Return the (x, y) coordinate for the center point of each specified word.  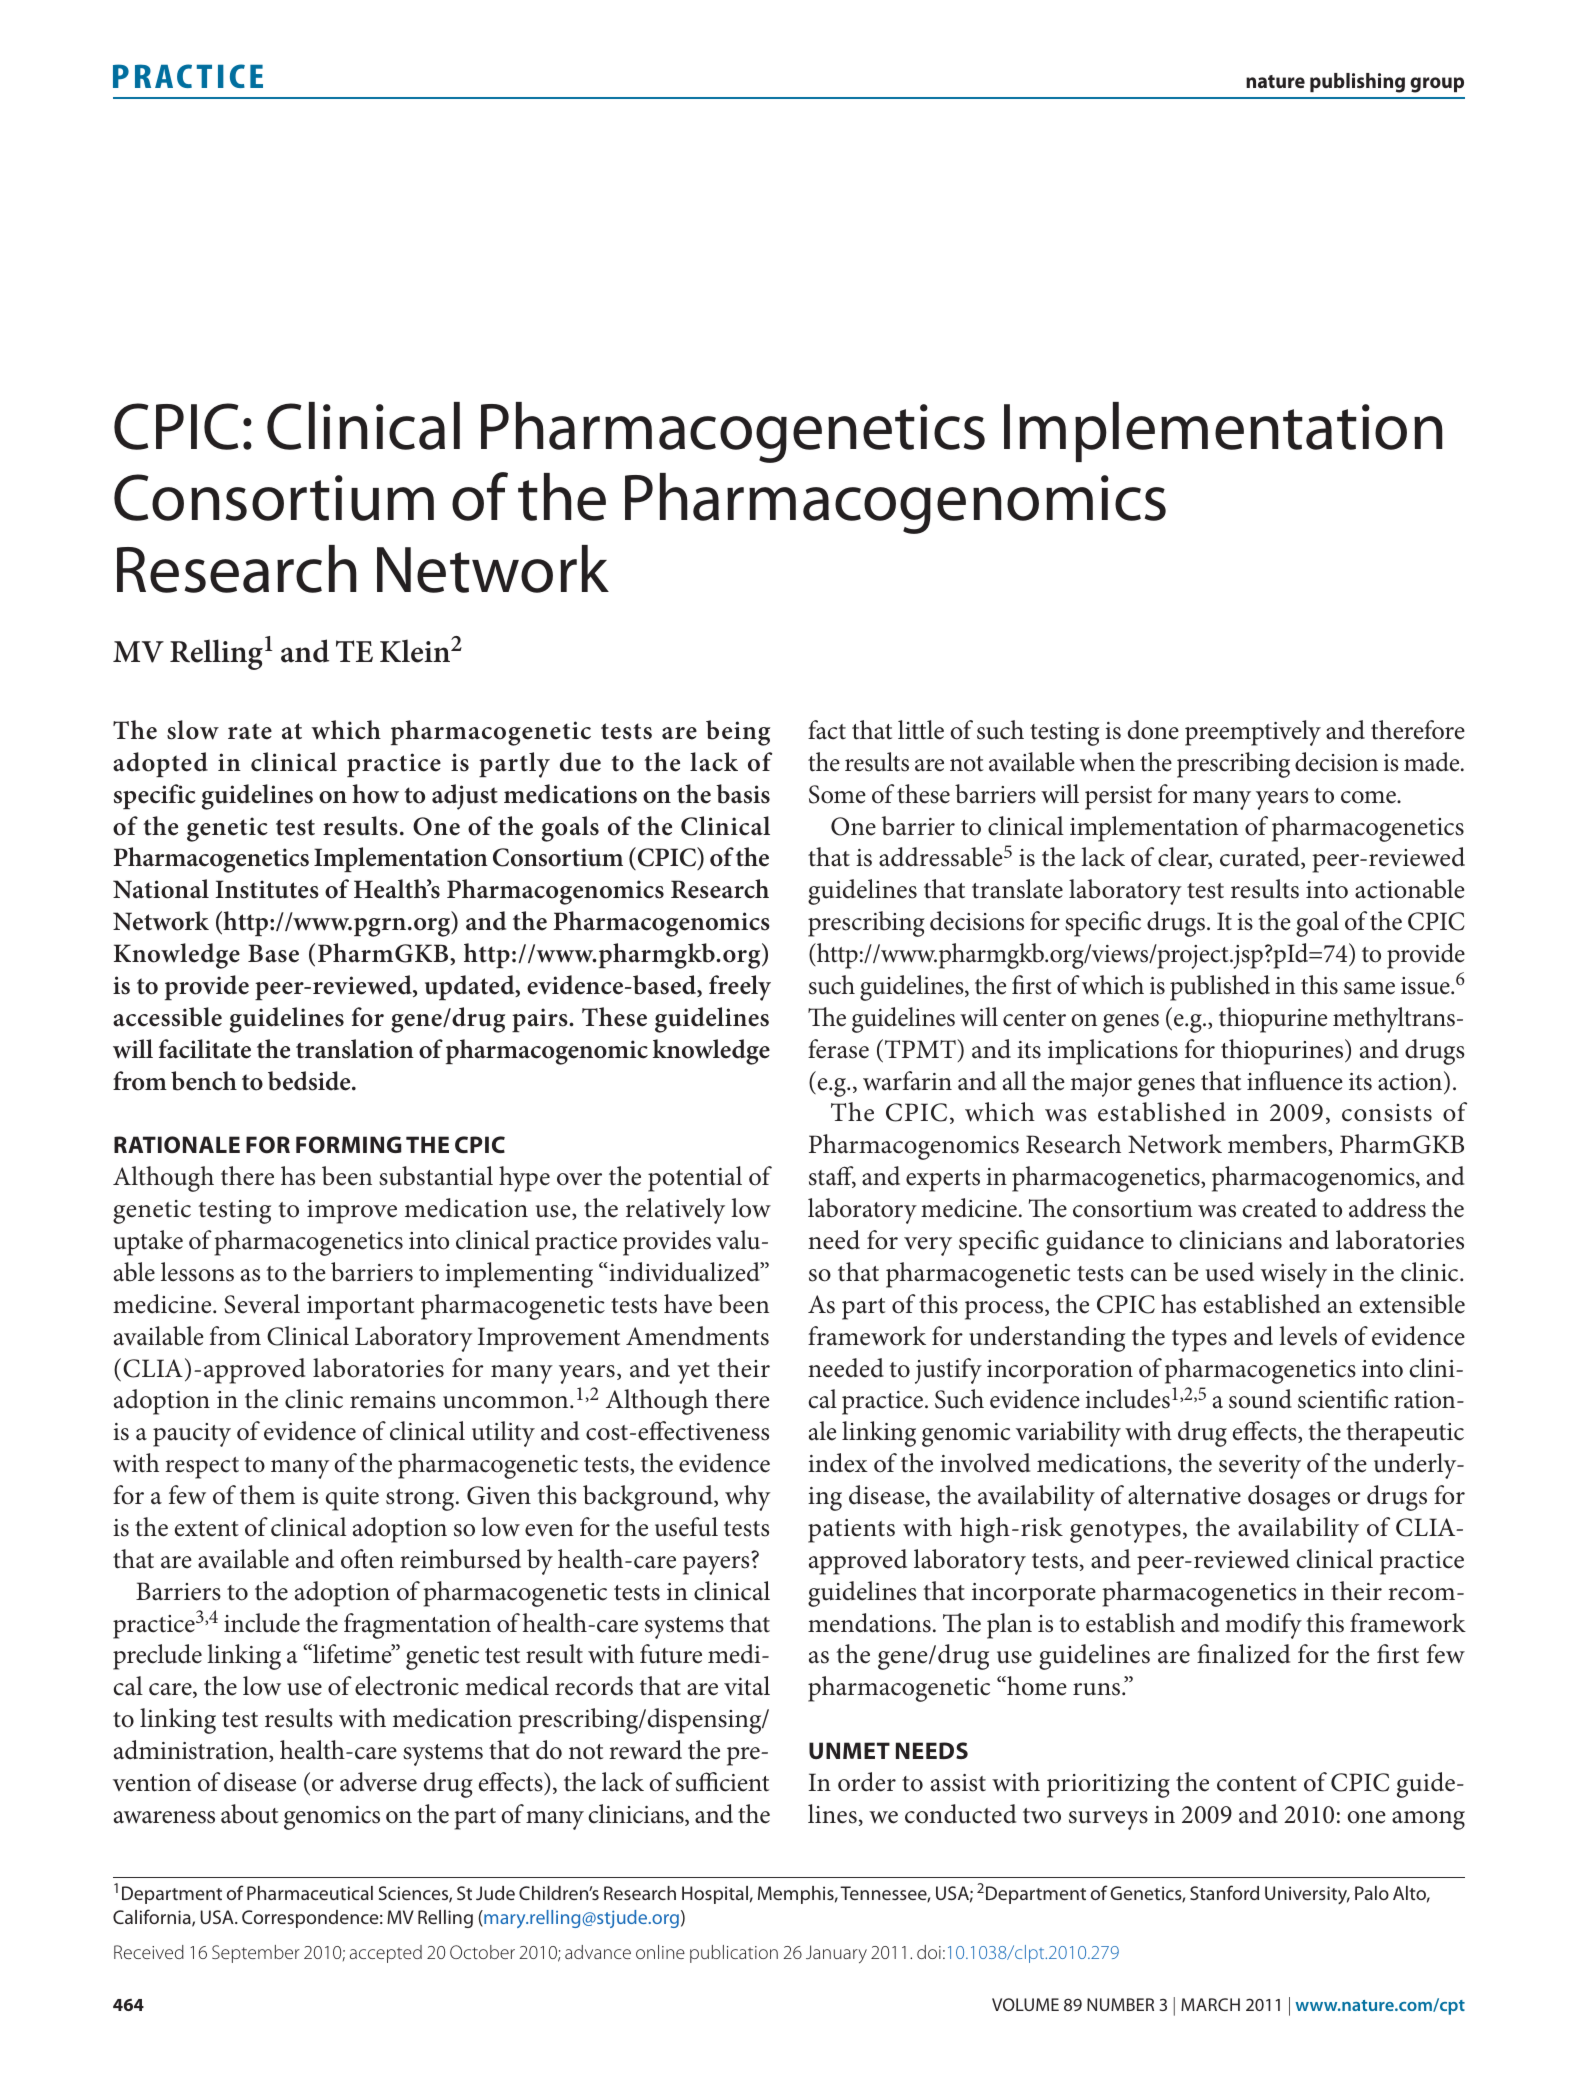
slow (193, 730)
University (1307, 1895)
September (256, 1954)
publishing (1357, 83)
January (836, 1954)
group (1437, 85)
